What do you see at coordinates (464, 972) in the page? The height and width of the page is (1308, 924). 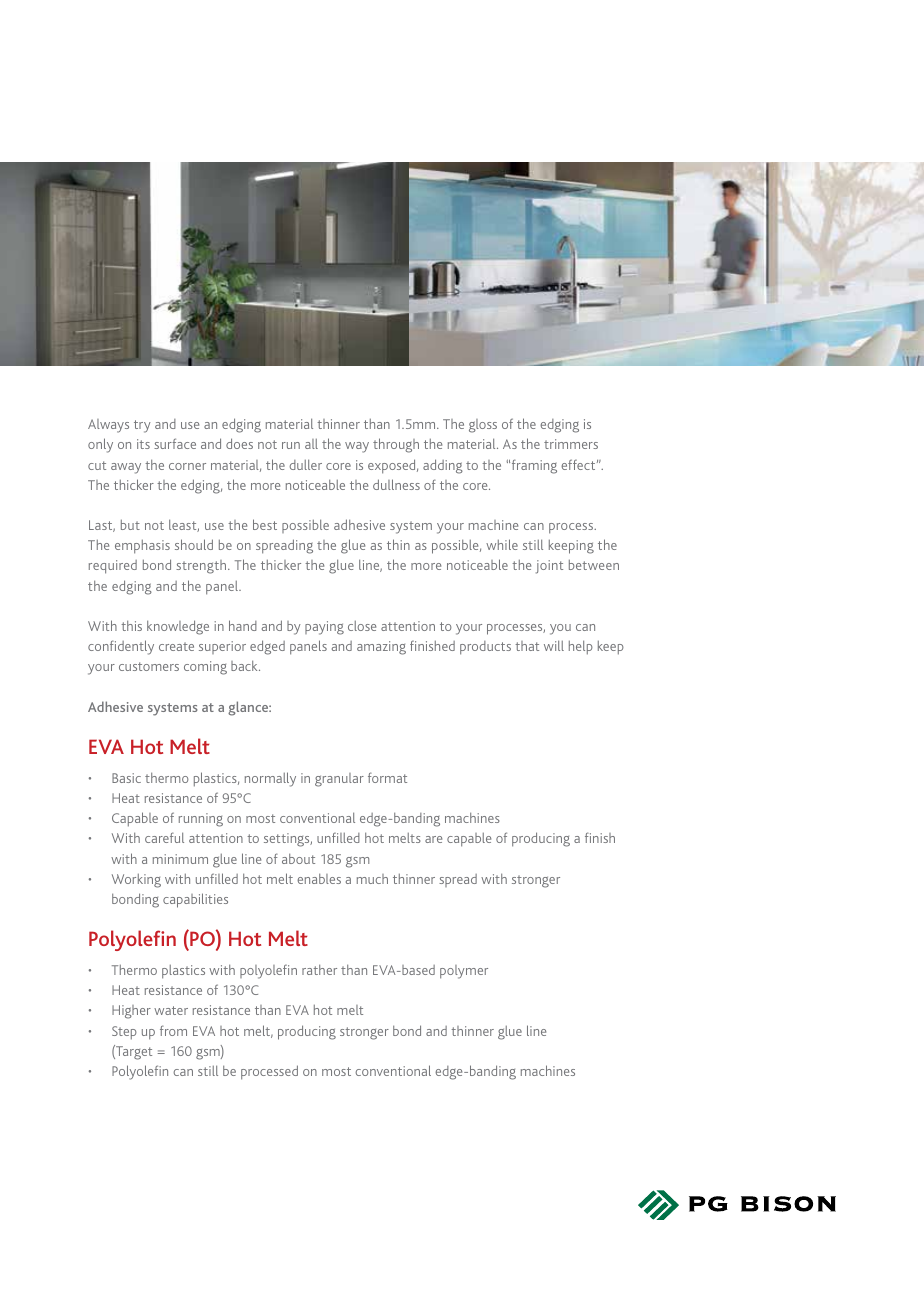 I see `polymer` at bounding box center [464, 972].
